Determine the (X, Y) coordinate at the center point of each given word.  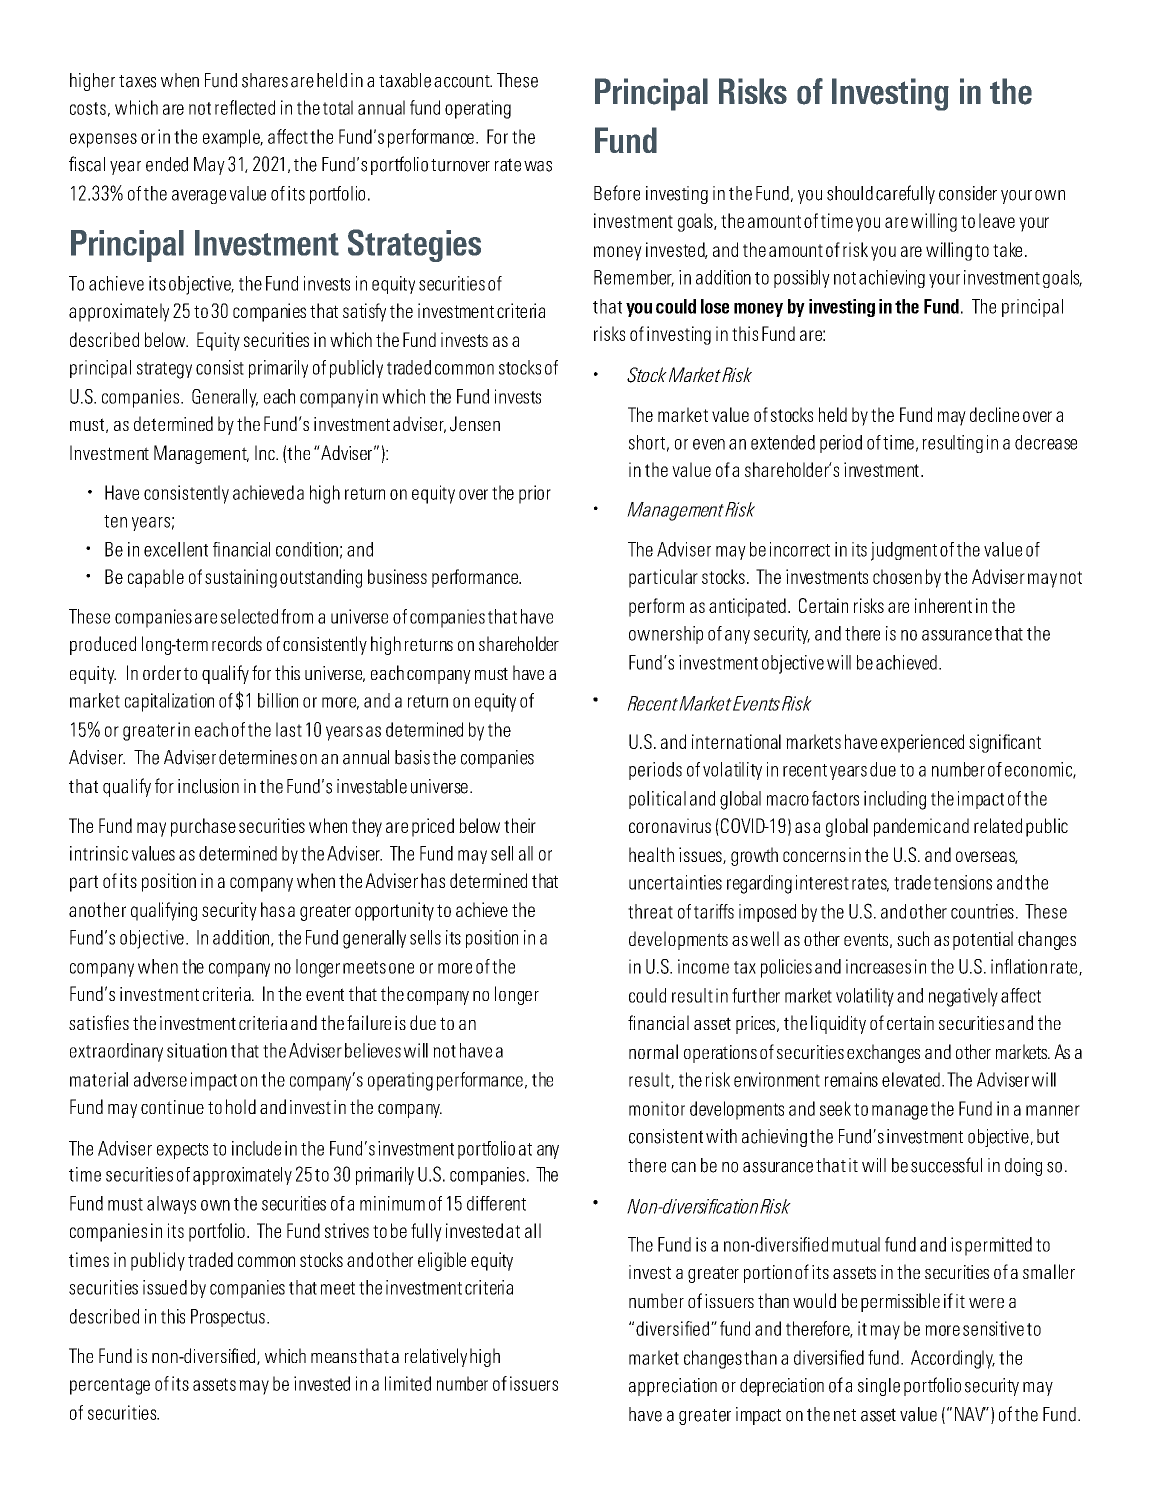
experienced (922, 743)
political (657, 800)
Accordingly (953, 1359)
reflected (245, 107)
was (538, 166)
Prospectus (228, 1318)
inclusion (208, 786)
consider (968, 193)
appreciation (673, 1387)
